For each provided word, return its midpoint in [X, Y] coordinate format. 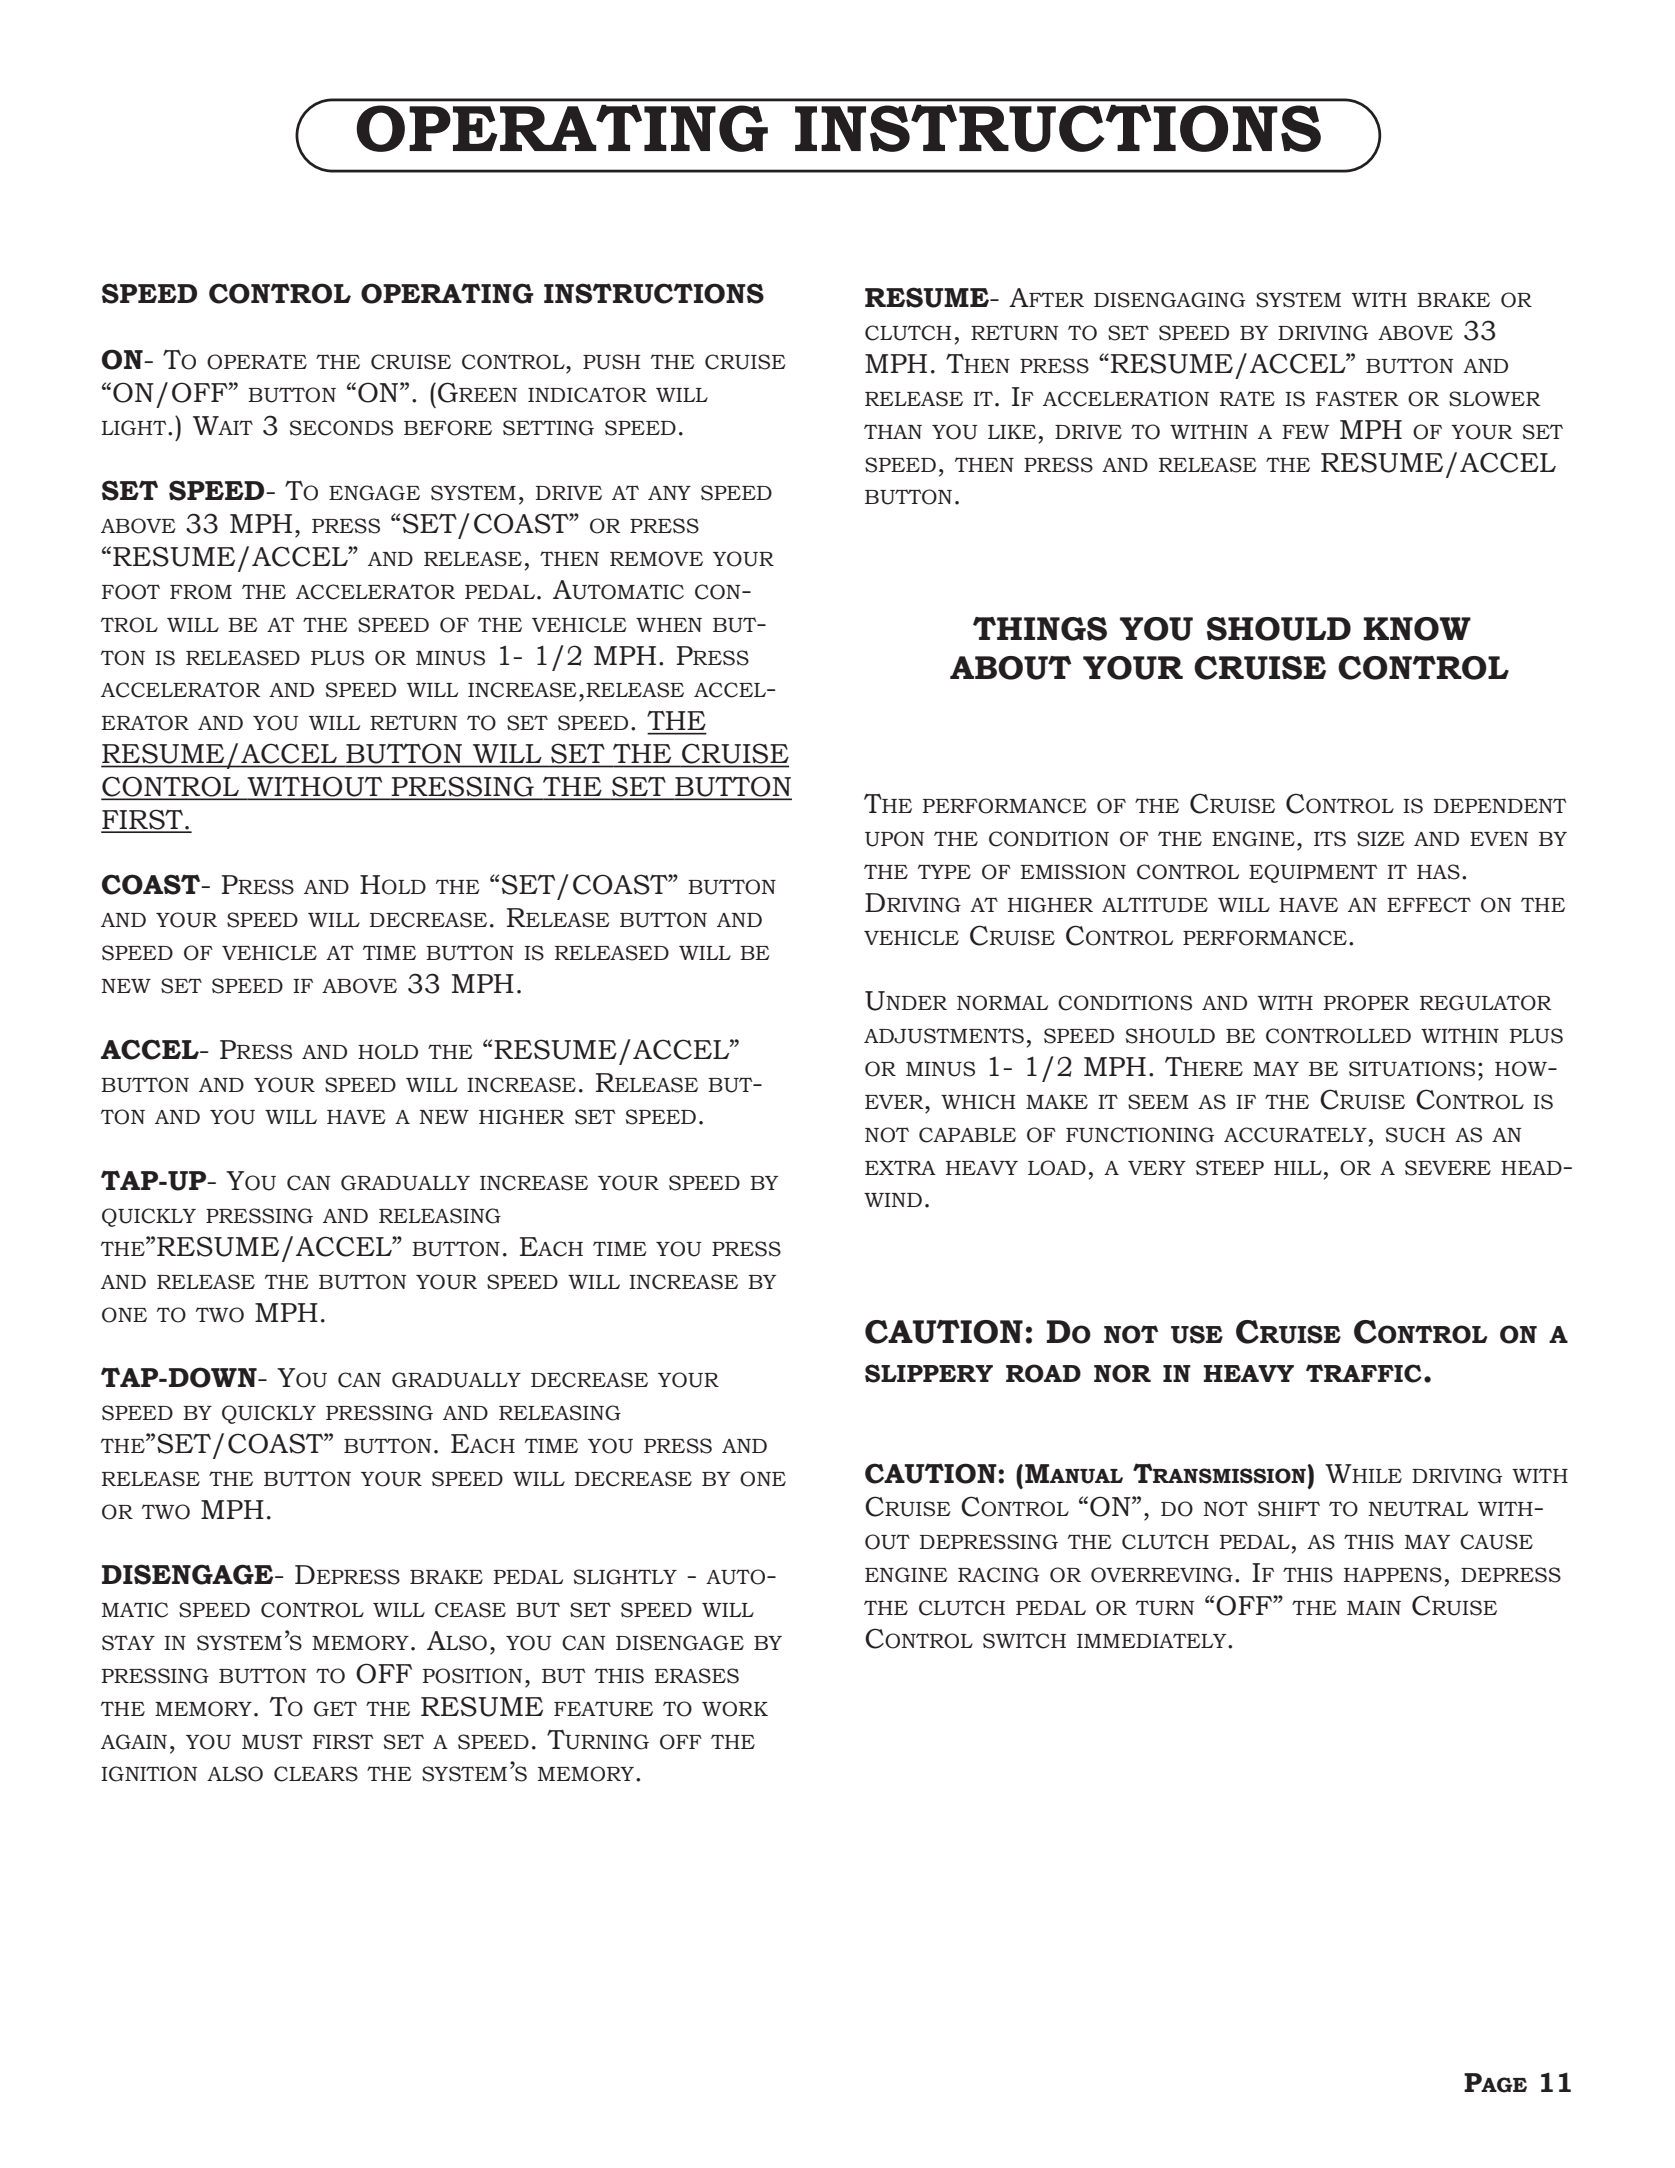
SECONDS [341, 428]
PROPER [1366, 1003]
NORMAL [1002, 1003]
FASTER [1357, 399]
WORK [735, 1709]
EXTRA [900, 1167]
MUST [272, 1742]
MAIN [1374, 1608]
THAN [893, 431]
